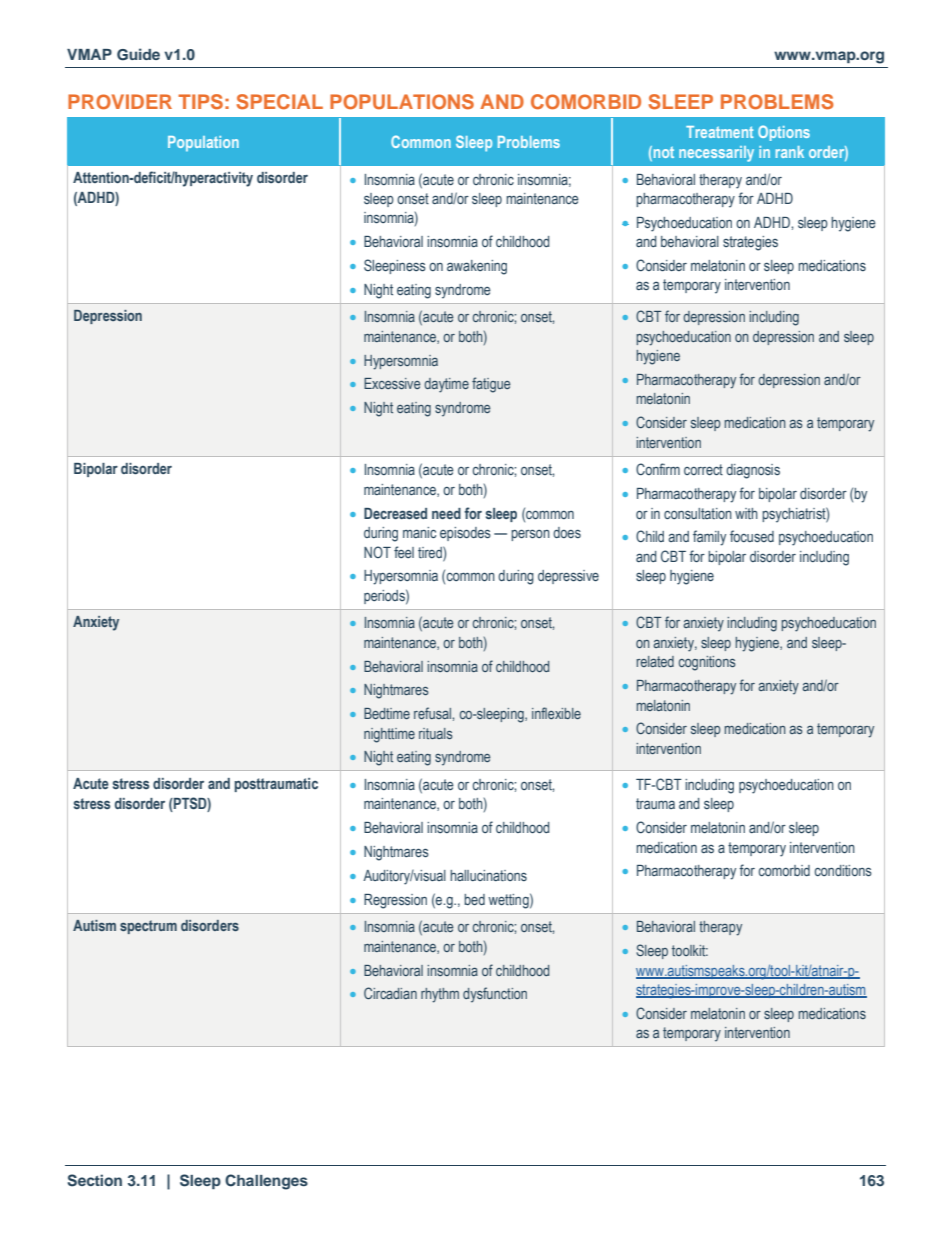 The image size is (952, 1233). What do you see at coordinates (488, 875) in the image?
I see `hallucinations` at bounding box center [488, 875].
